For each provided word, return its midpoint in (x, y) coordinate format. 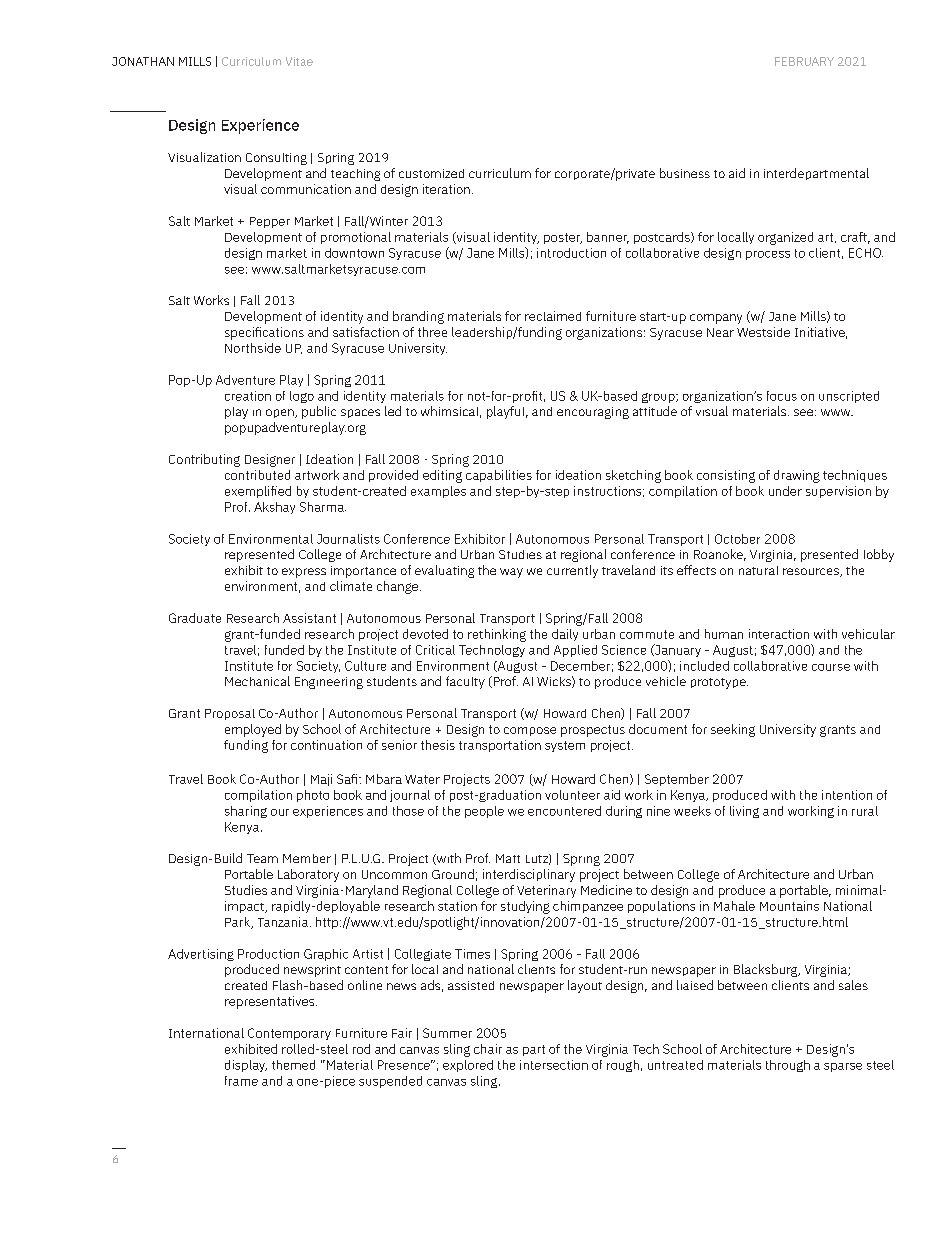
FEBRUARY (804, 61)
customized (431, 173)
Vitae (299, 61)
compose (530, 731)
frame (241, 1081)
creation (248, 396)
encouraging (593, 413)
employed (253, 730)
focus (782, 396)
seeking (733, 730)
